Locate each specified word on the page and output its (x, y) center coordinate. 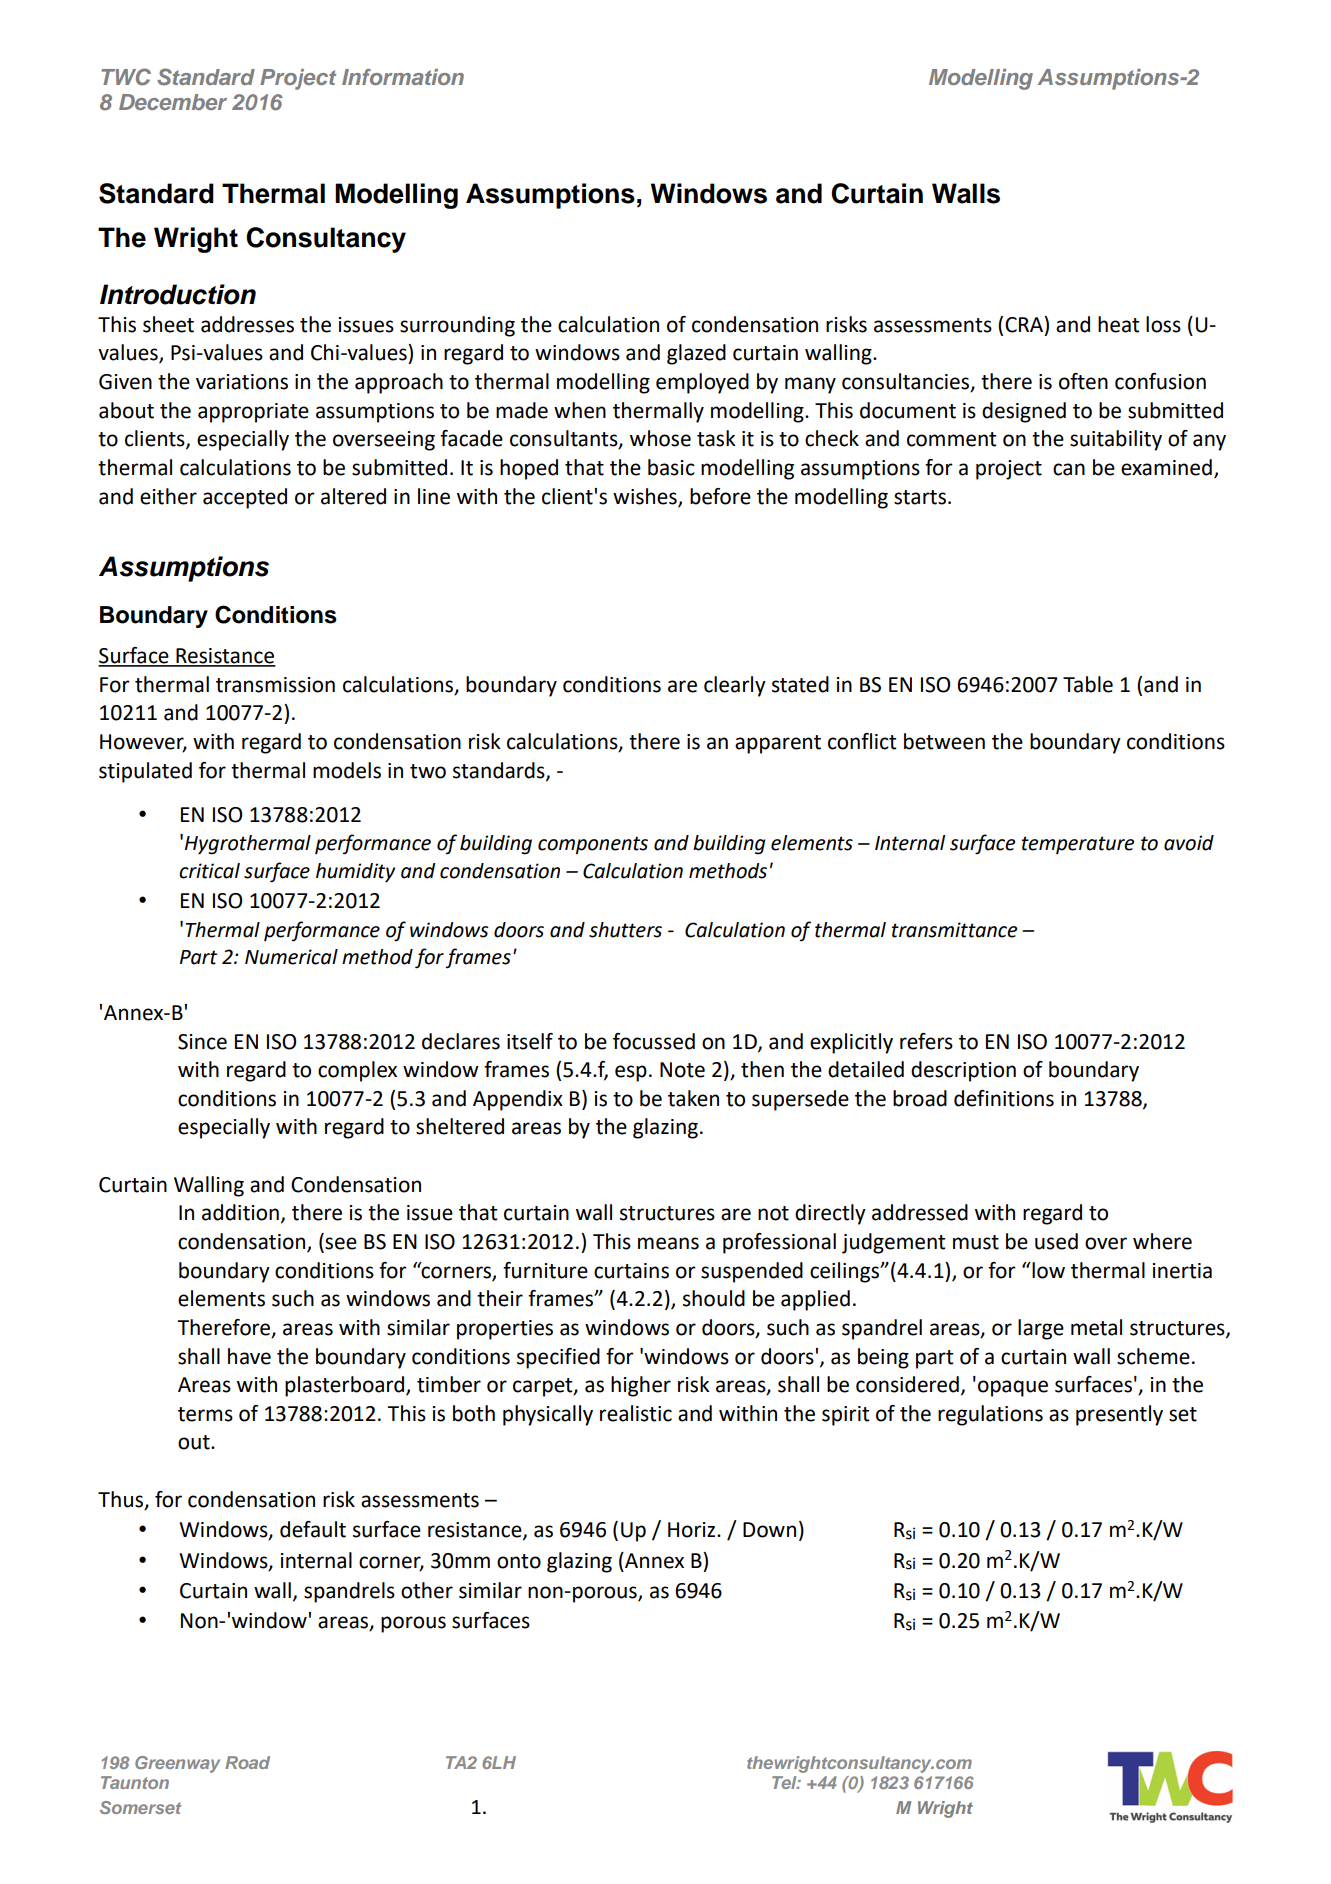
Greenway (177, 1764)
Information (403, 77)
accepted (245, 498)
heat (1119, 324)
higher (641, 1386)
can (1069, 469)
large (1041, 1329)
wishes (646, 497)
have (249, 1356)
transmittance (954, 930)
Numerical (291, 957)
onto (519, 1561)
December (173, 102)
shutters (625, 930)
